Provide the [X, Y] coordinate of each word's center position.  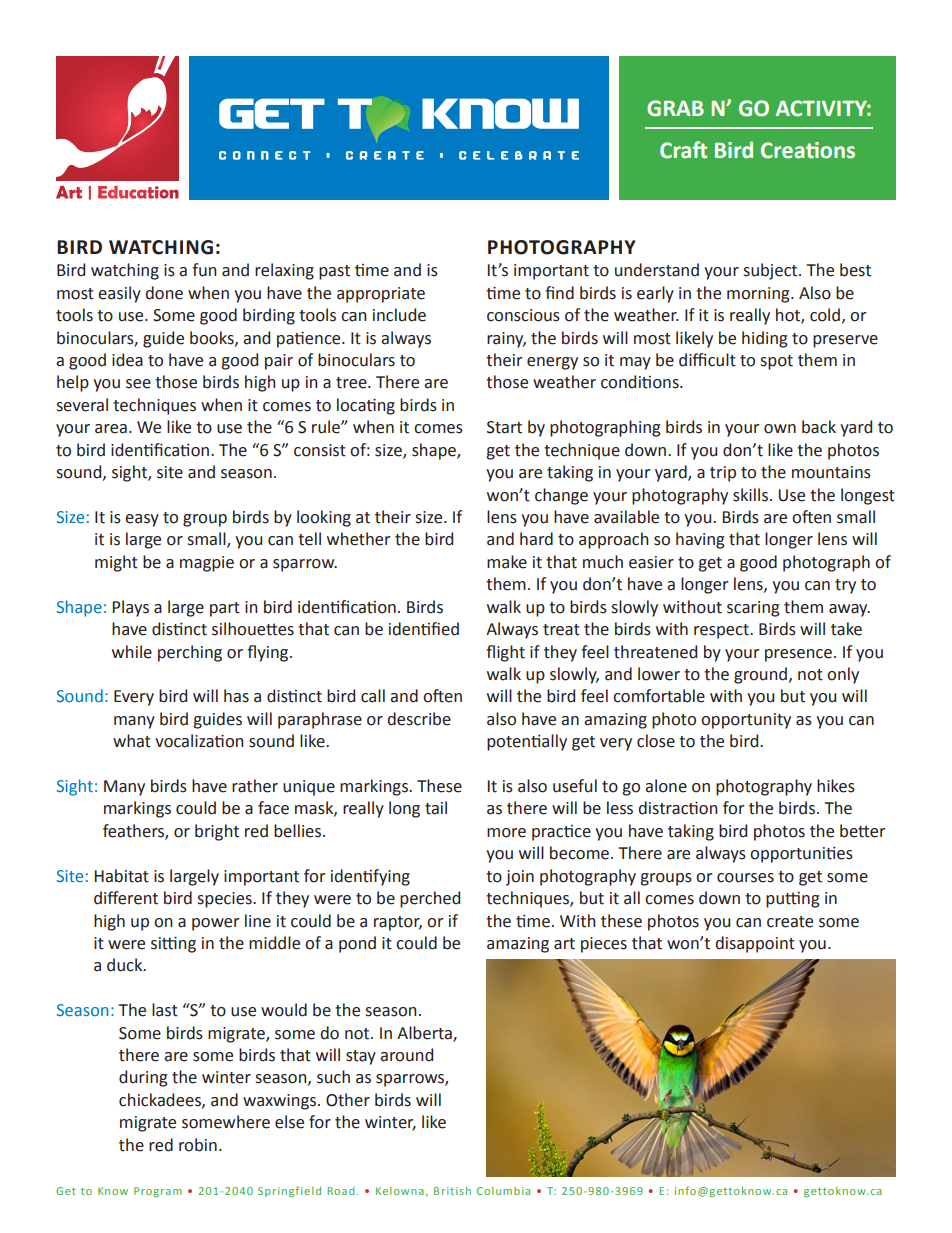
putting [793, 900]
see [138, 384]
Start [504, 427]
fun [204, 270]
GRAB [675, 108]
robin [198, 1145]
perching [190, 653]
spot [776, 362]
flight [505, 653]
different [126, 898]
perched [430, 899]
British [452, 1191]
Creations [808, 150]
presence [798, 655]
